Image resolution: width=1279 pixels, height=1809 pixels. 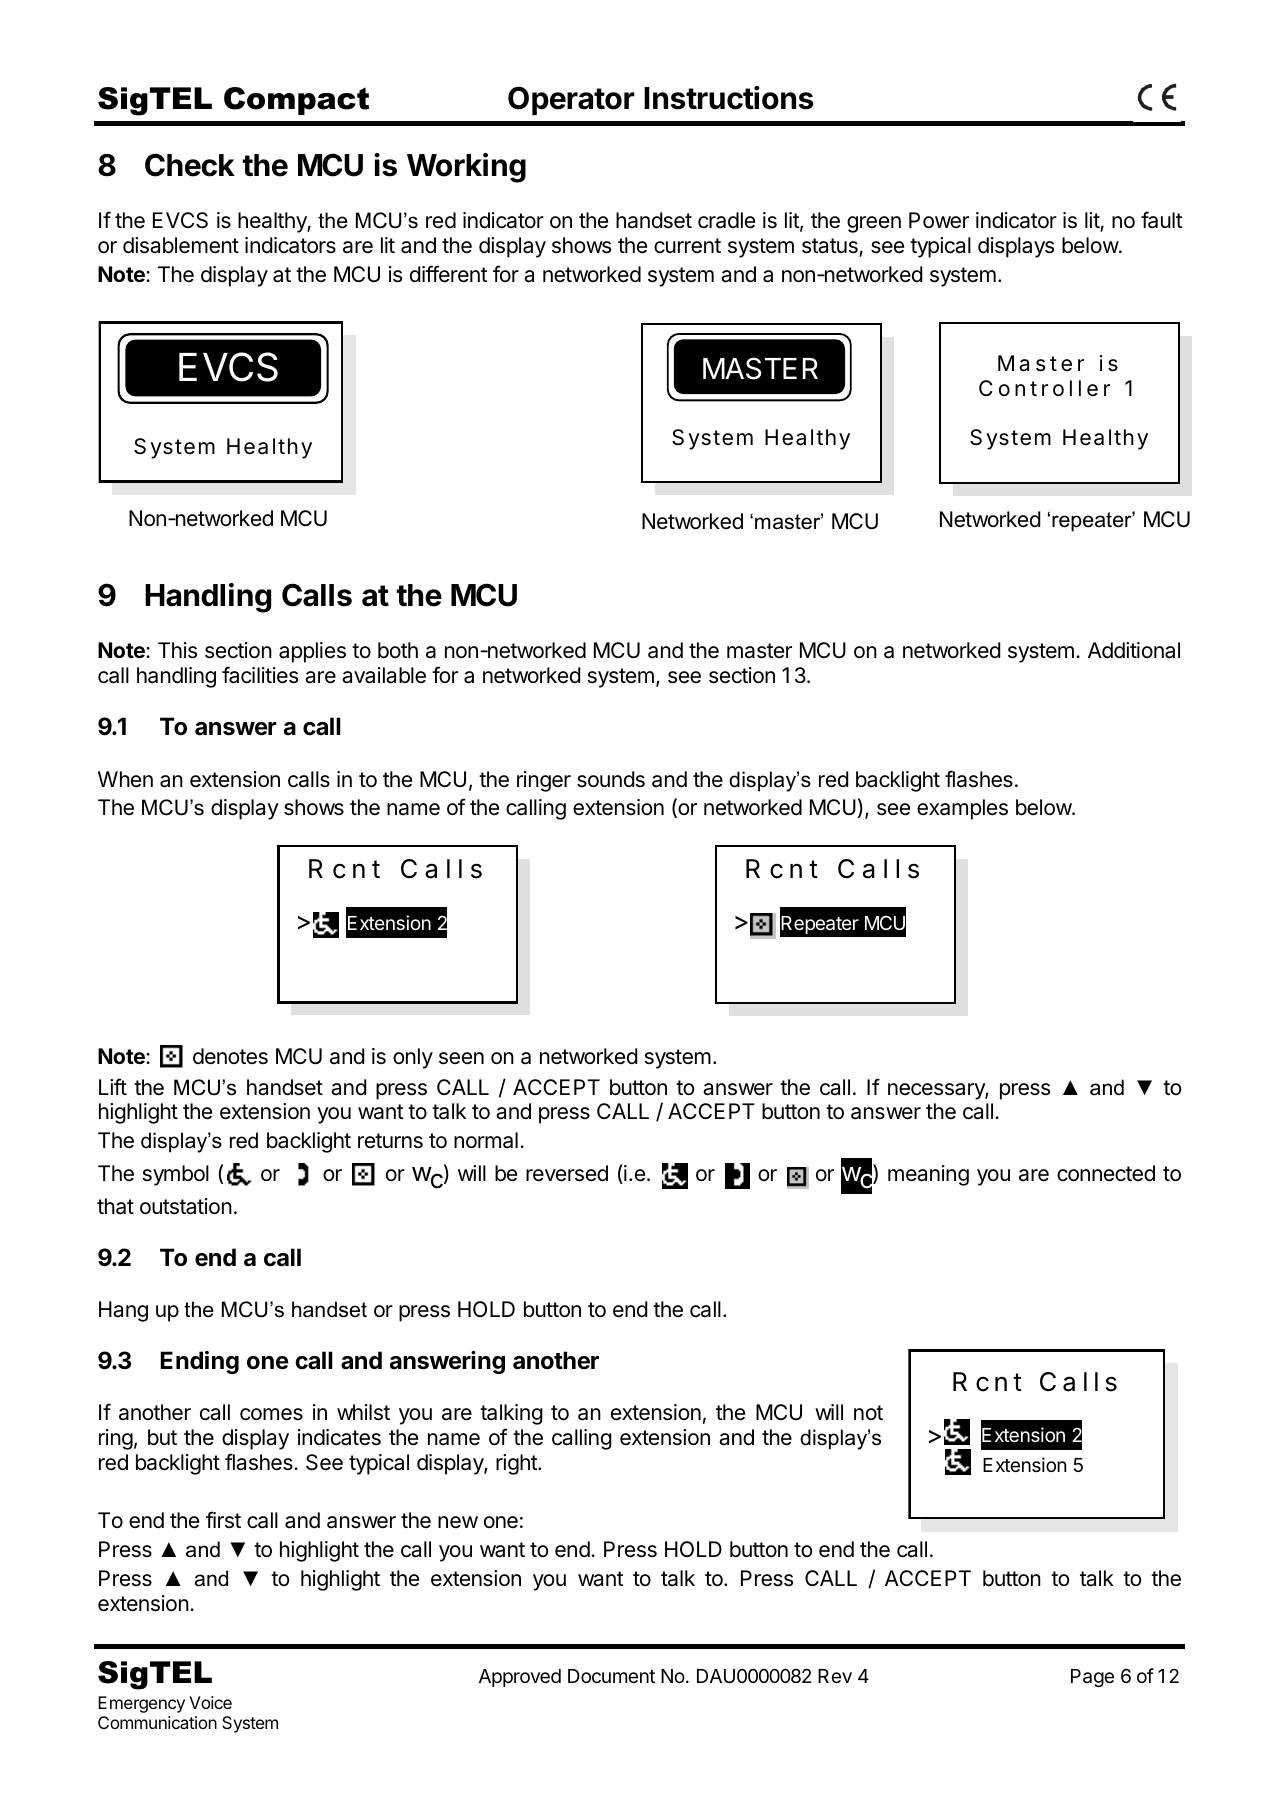 I want to click on Operator, so click(x=571, y=100).
